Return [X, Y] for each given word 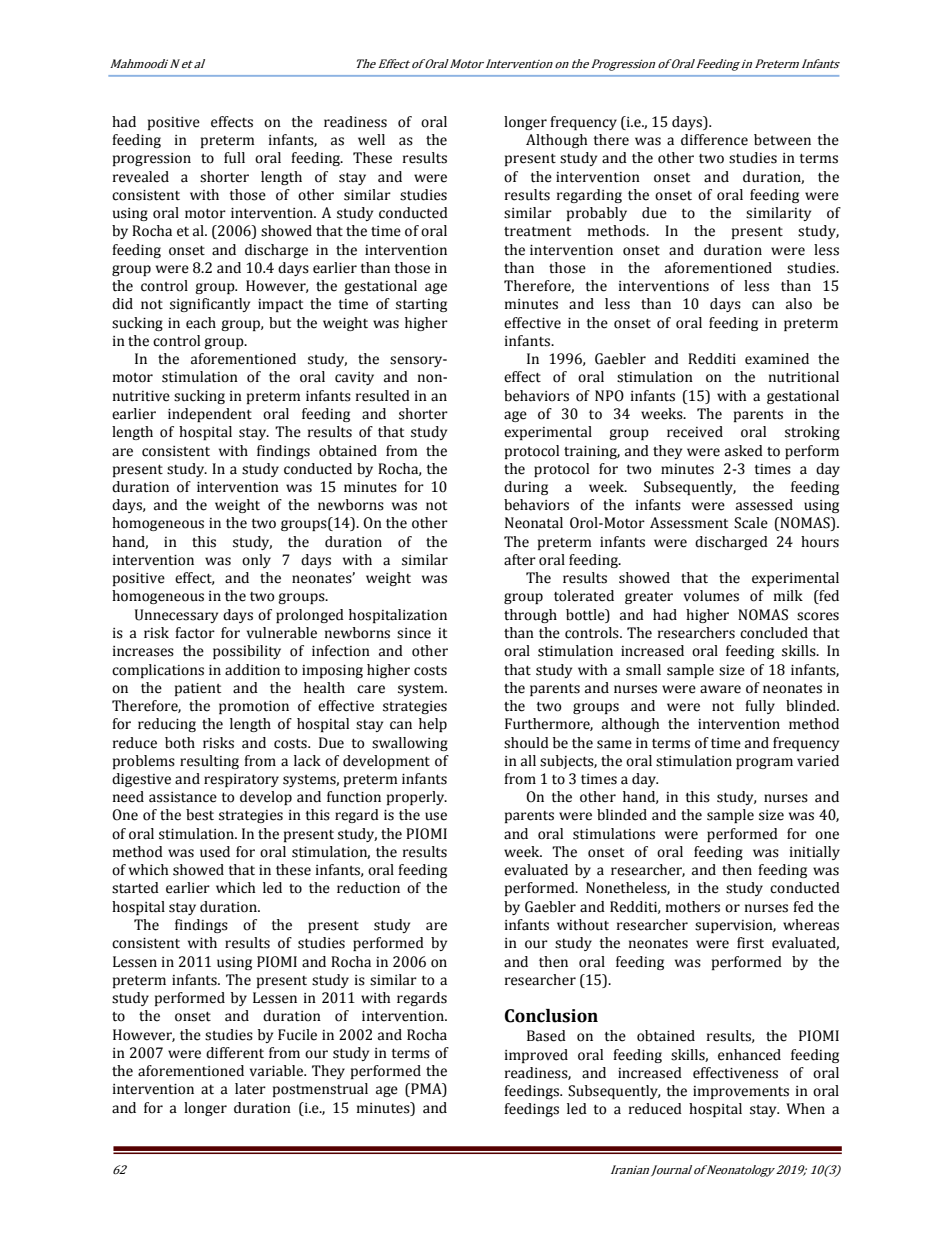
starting [421, 305]
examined [777, 359]
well [371, 140]
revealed [141, 177]
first [750, 943]
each [201, 323]
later [250, 1089]
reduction [368, 888]
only [256, 561]
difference [714, 140]
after [520, 560]
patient [198, 689]
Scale [751, 523]
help [433, 725]
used [215, 852]
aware [720, 689]
